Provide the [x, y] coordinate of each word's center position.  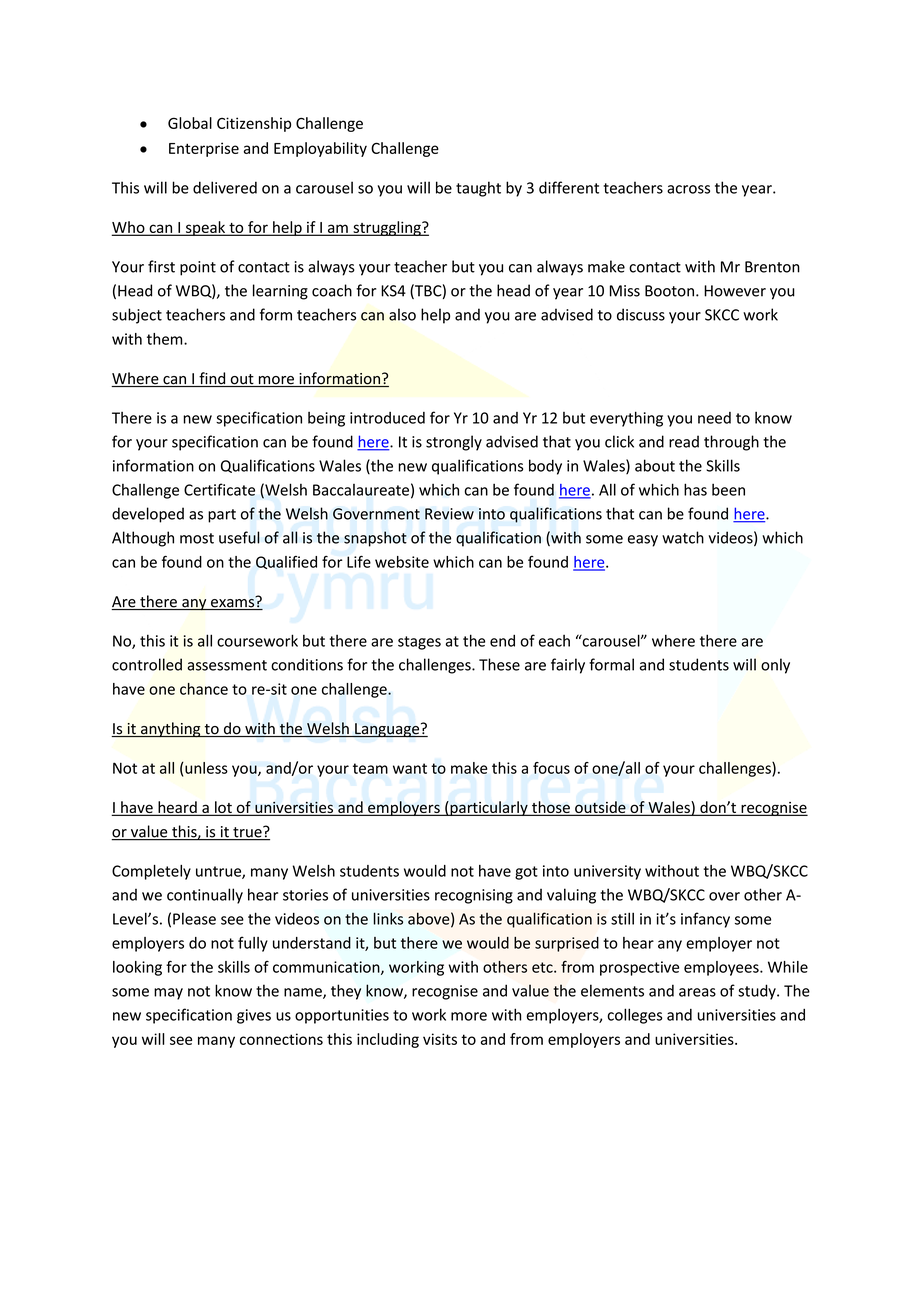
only [775, 666]
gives [254, 1016]
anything [171, 730]
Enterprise [204, 149]
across [688, 189]
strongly [454, 443]
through [731, 443]
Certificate [219, 489]
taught [478, 189]
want [410, 768]
